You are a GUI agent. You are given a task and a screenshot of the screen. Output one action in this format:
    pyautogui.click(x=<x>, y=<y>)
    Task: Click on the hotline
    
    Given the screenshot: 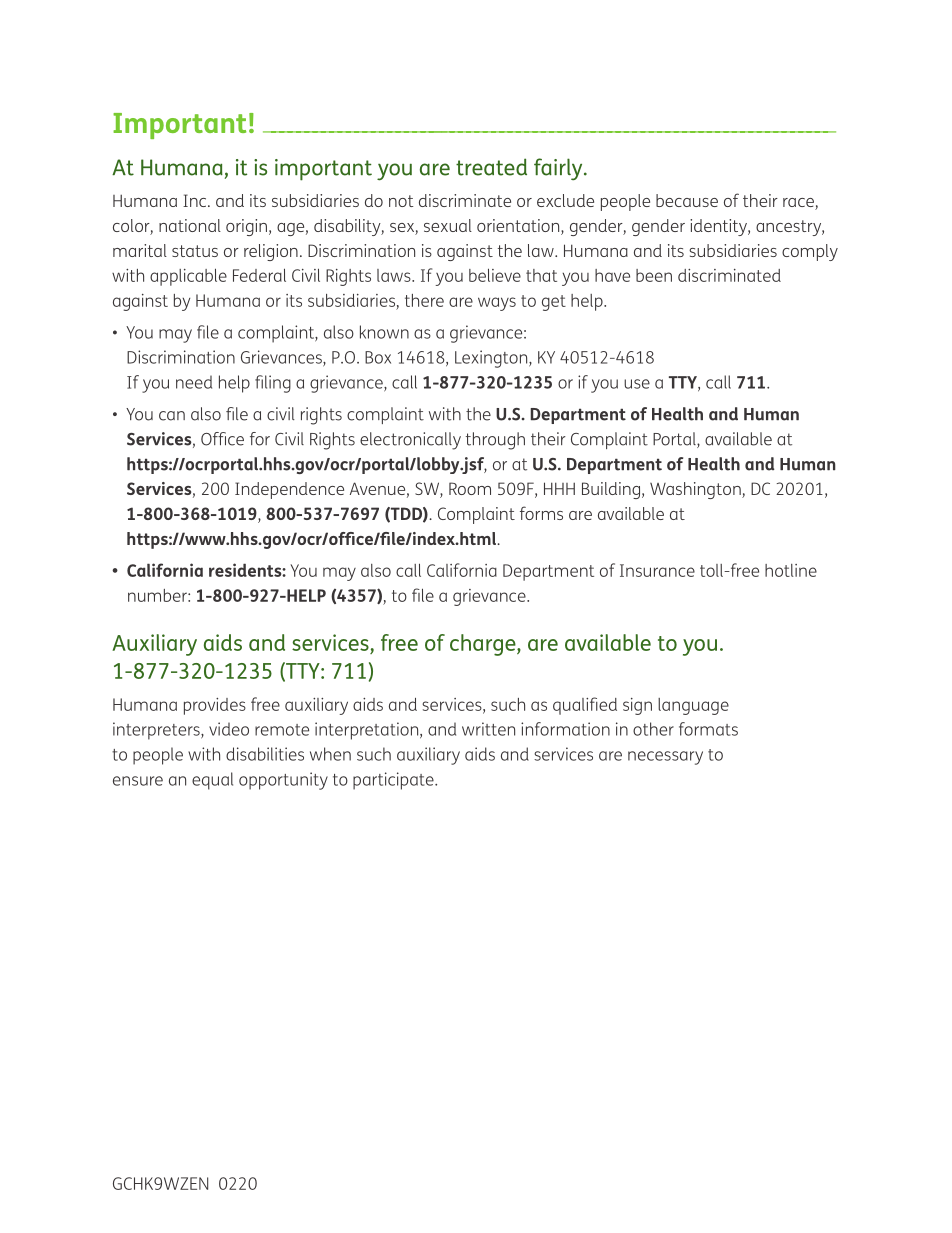 What is the action you would take?
    pyautogui.click(x=791, y=570)
